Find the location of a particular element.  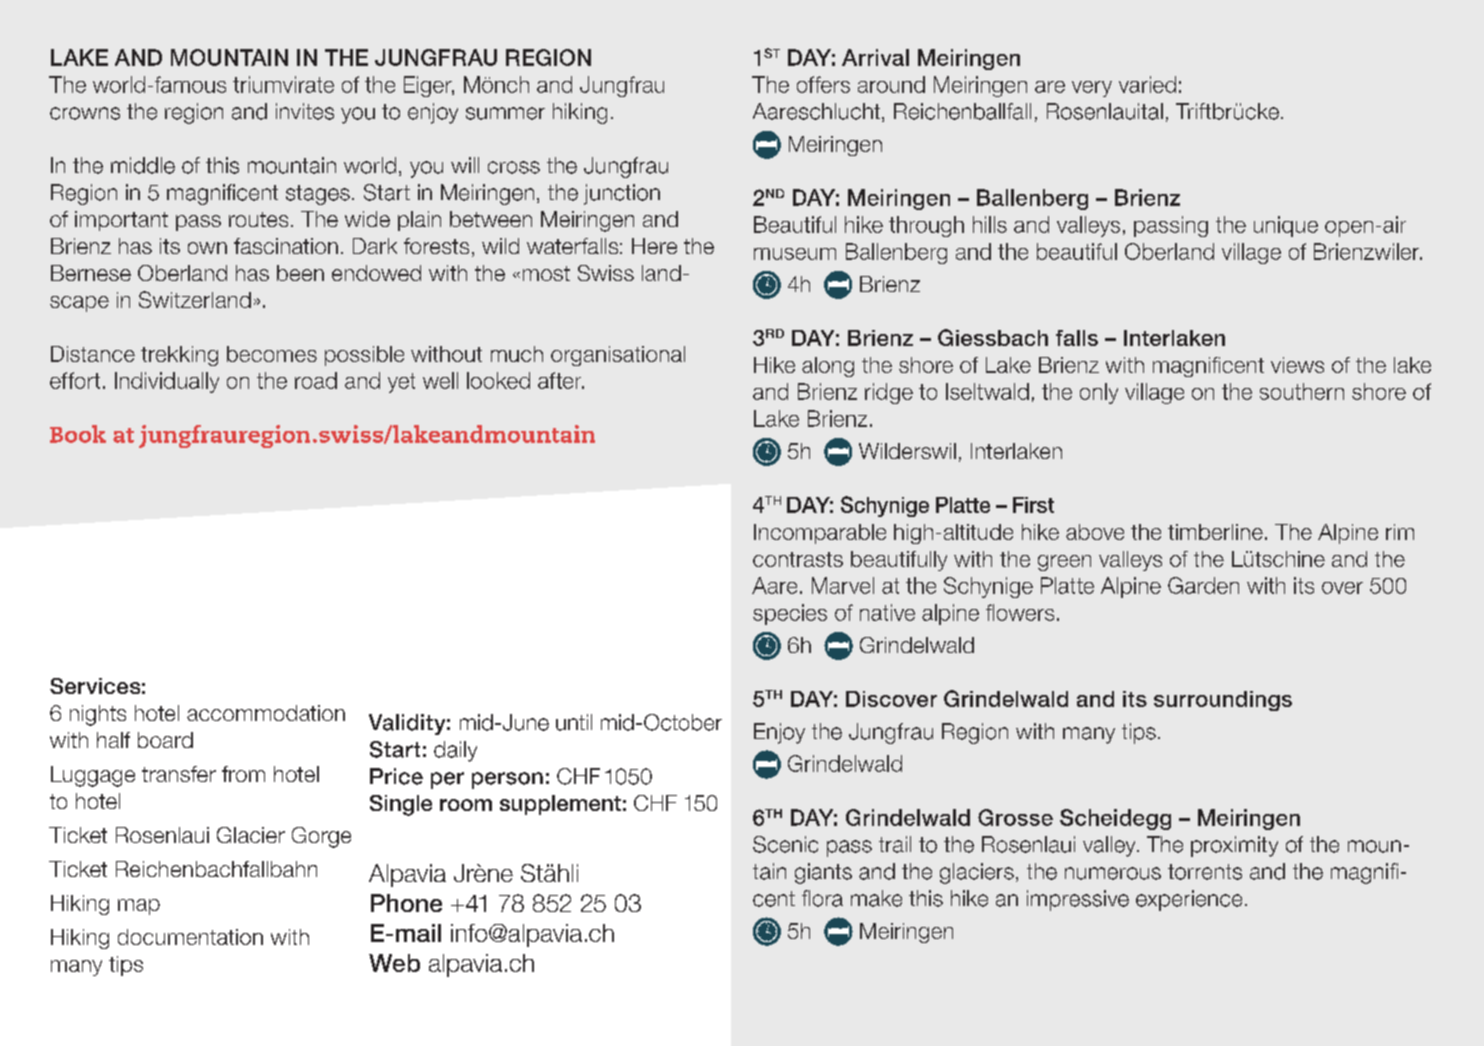

triumvirate is located at coordinates (283, 84).
